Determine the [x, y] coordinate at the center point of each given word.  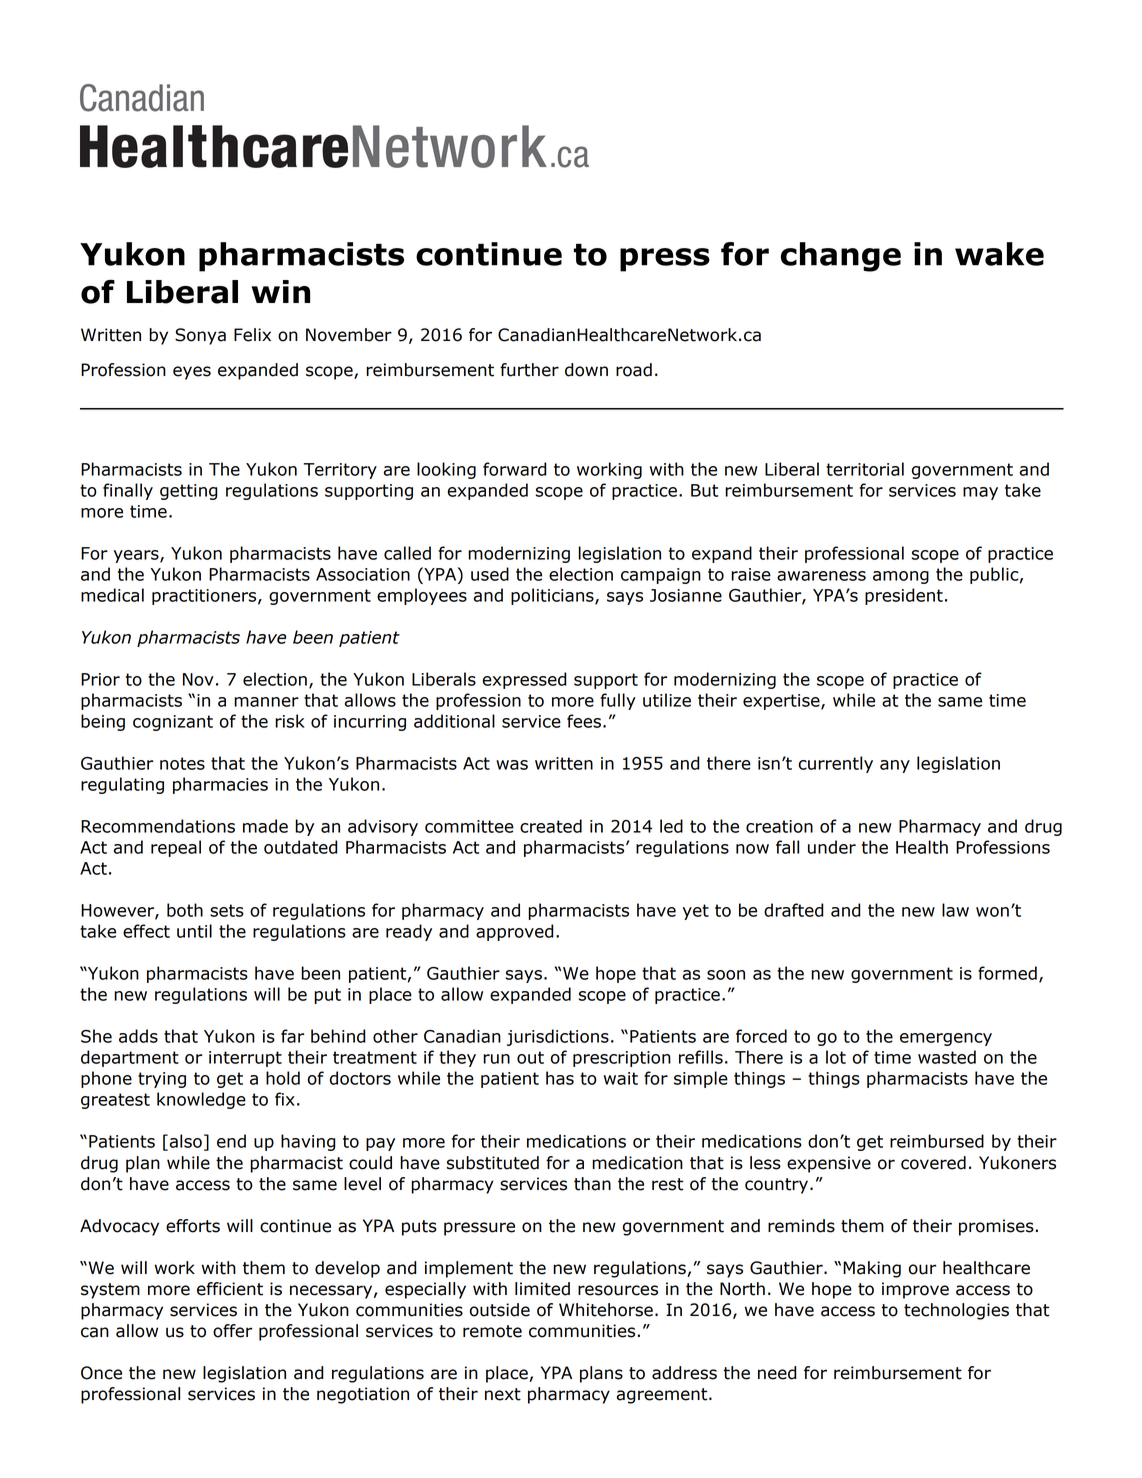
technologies [956, 1311]
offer [232, 1331]
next [503, 1394]
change [841, 257]
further [529, 370]
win [281, 291]
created [551, 826]
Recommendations [158, 826]
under [832, 847]
